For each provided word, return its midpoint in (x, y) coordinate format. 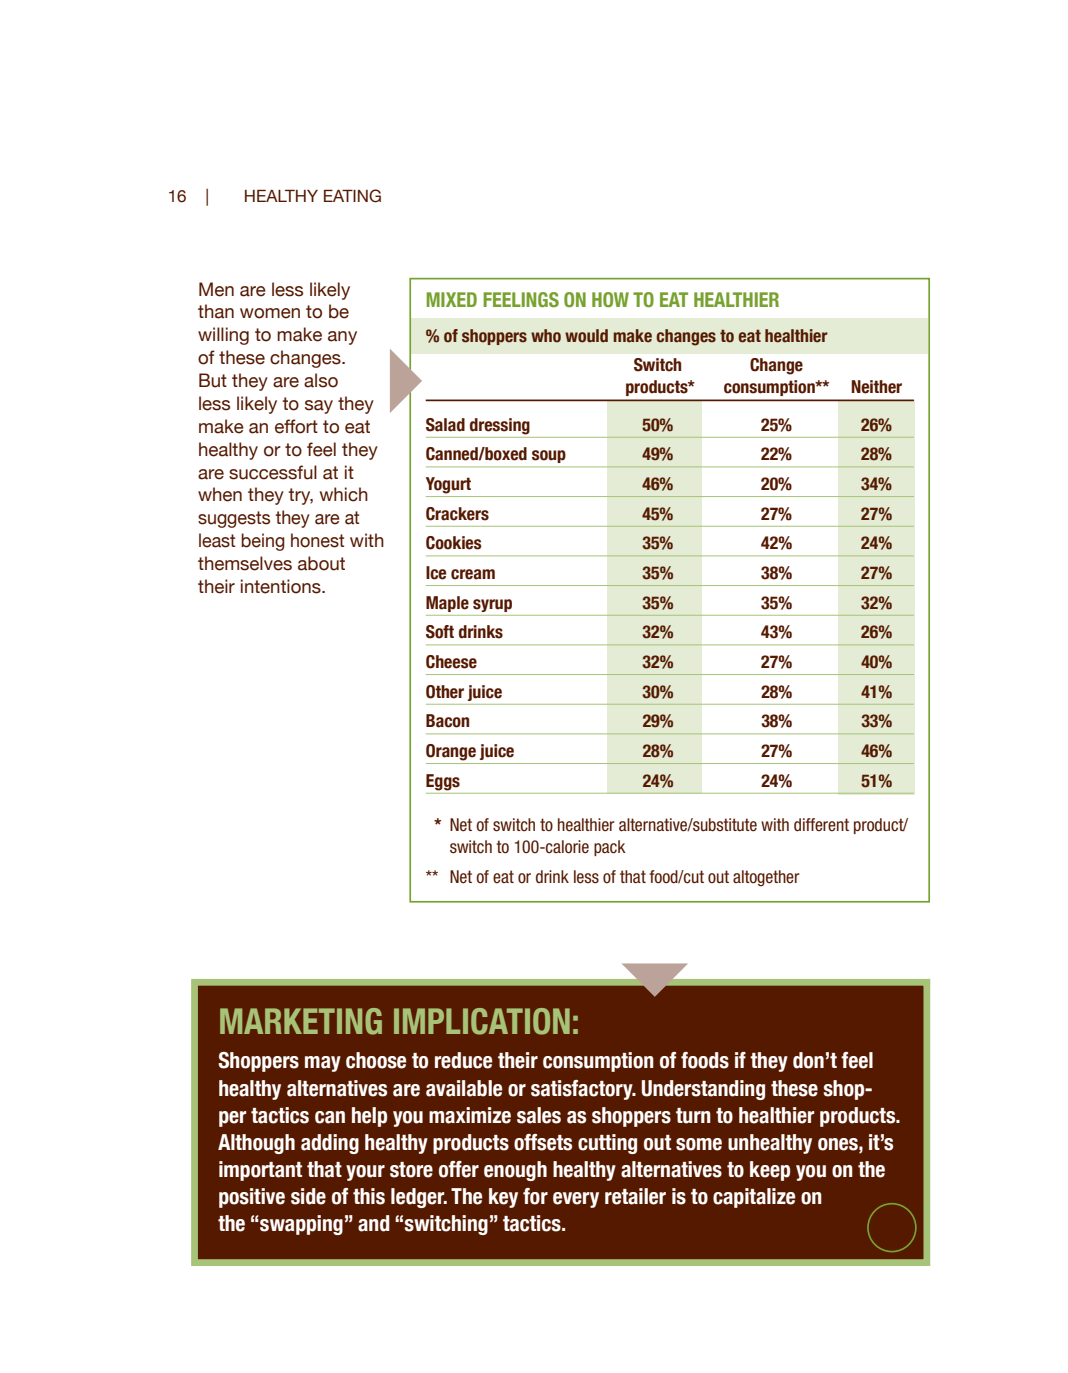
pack (610, 848)
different (821, 825)
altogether (766, 878)
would (586, 336)
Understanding (703, 1090)
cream (473, 574)
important (260, 1171)
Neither (876, 387)
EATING (352, 196)
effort (296, 426)
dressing (500, 426)
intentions (282, 586)
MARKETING (301, 1021)
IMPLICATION (482, 1021)
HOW (610, 299)
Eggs (443, 782)
